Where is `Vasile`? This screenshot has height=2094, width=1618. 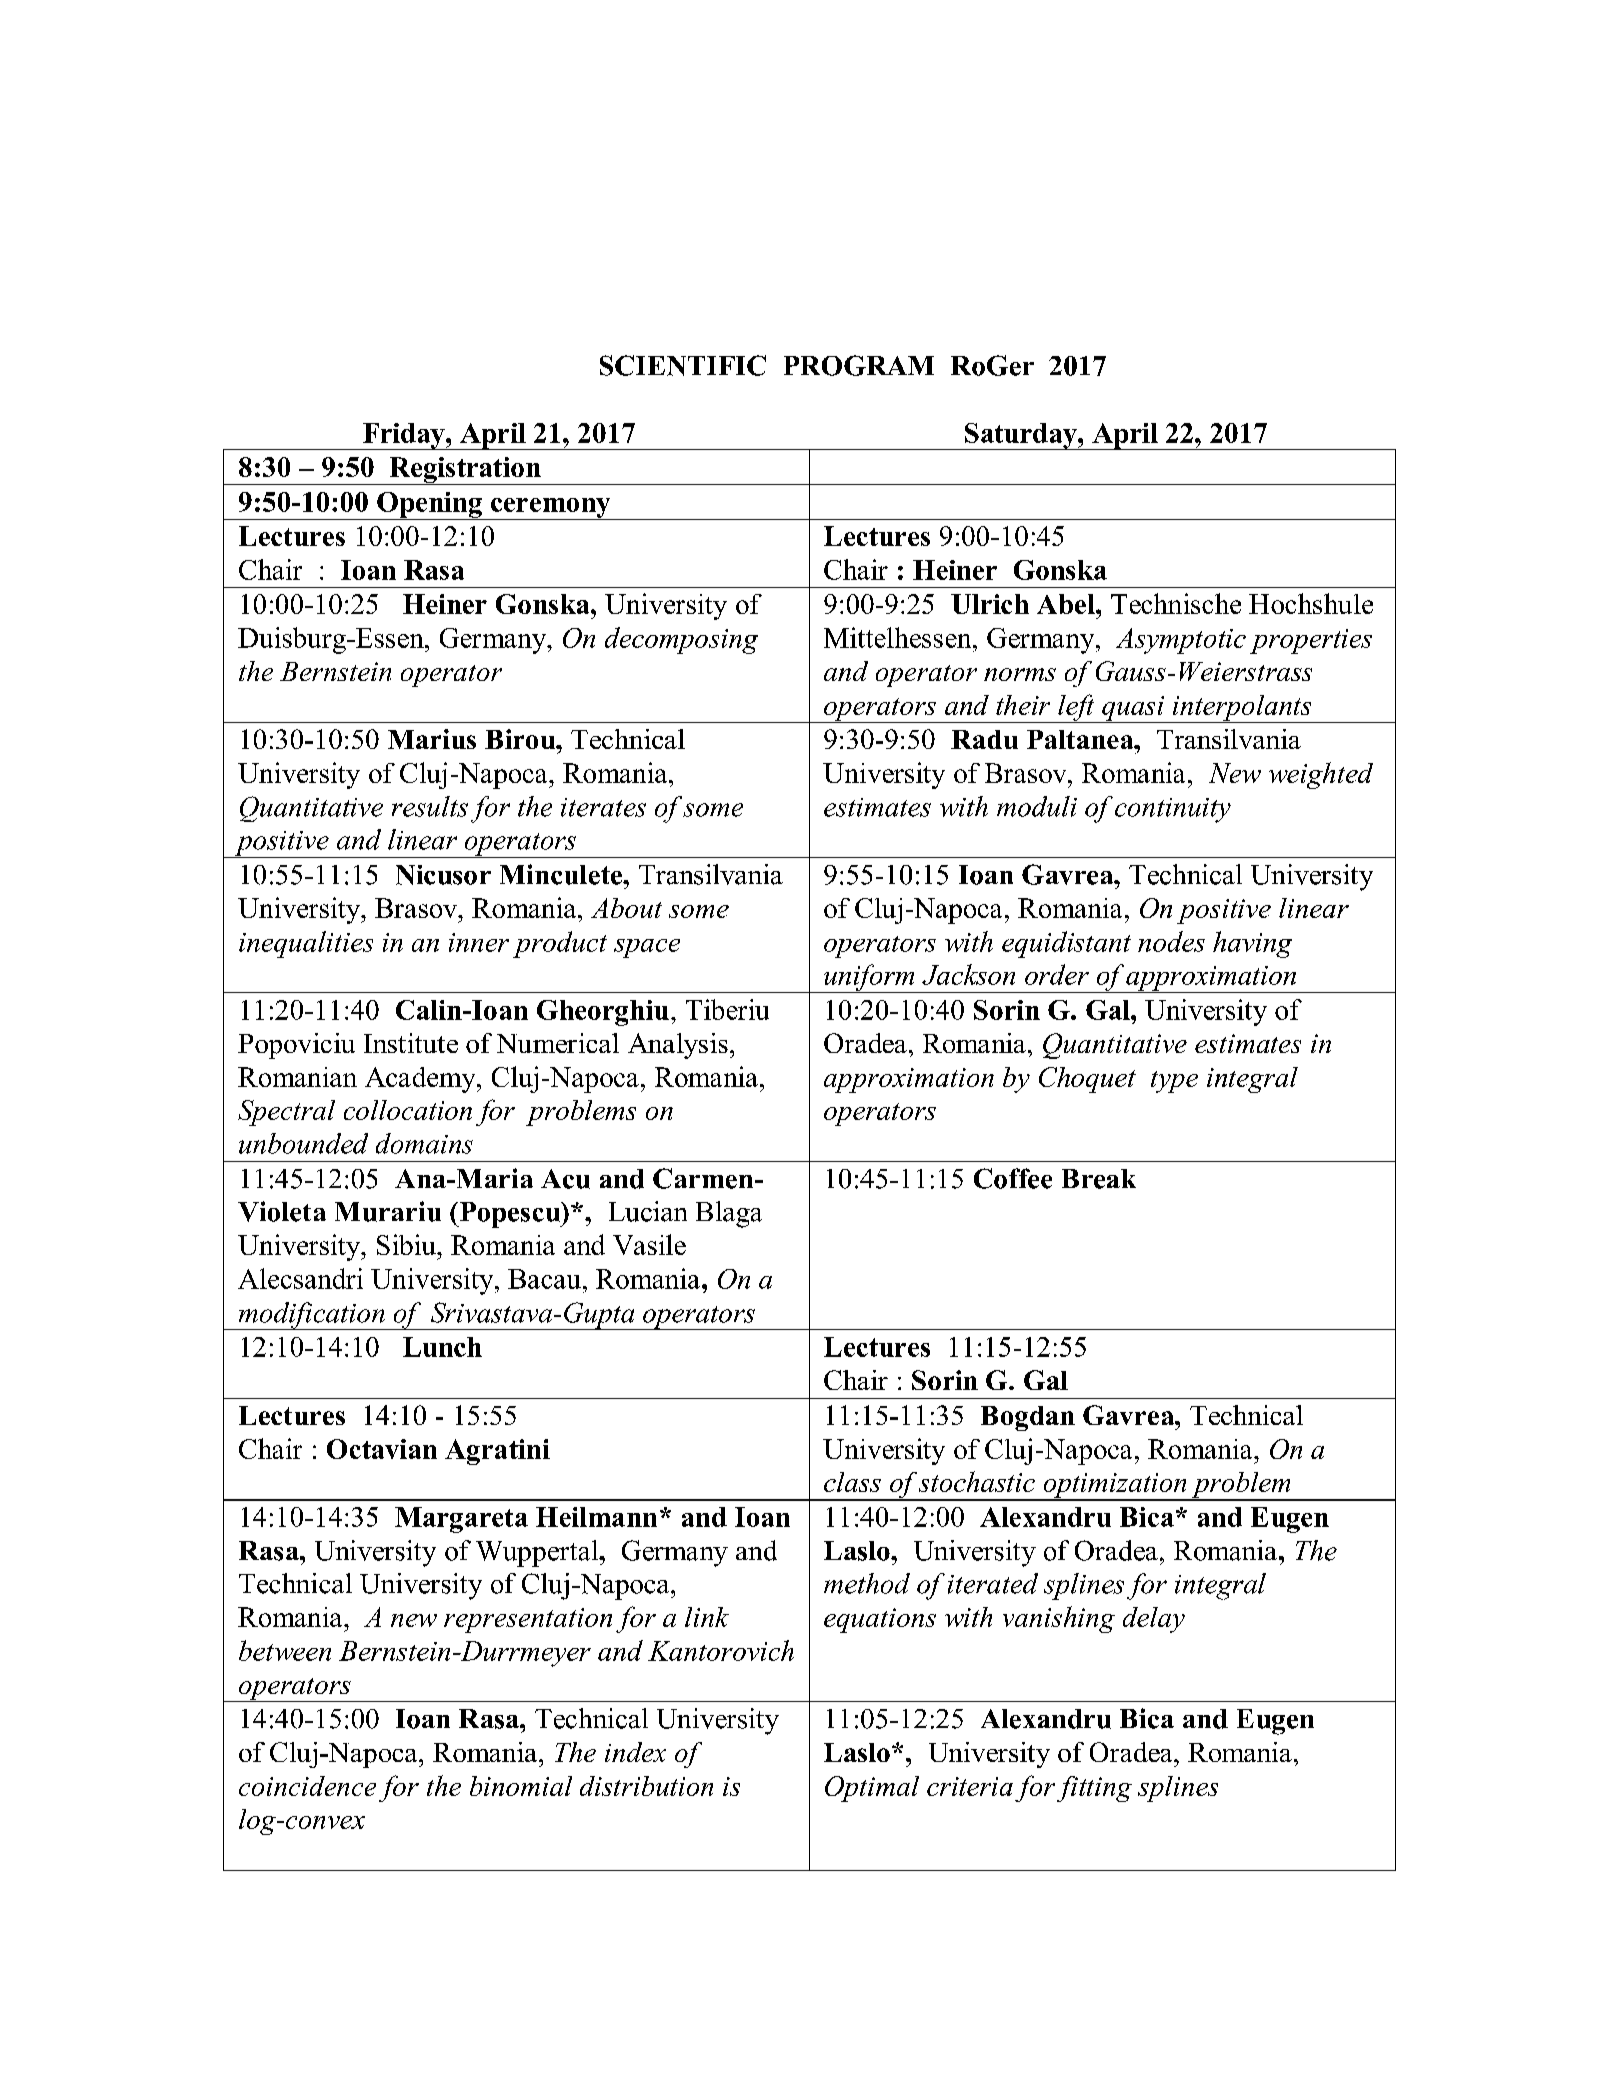 Vasile is located at coordinates (649, 1244).
